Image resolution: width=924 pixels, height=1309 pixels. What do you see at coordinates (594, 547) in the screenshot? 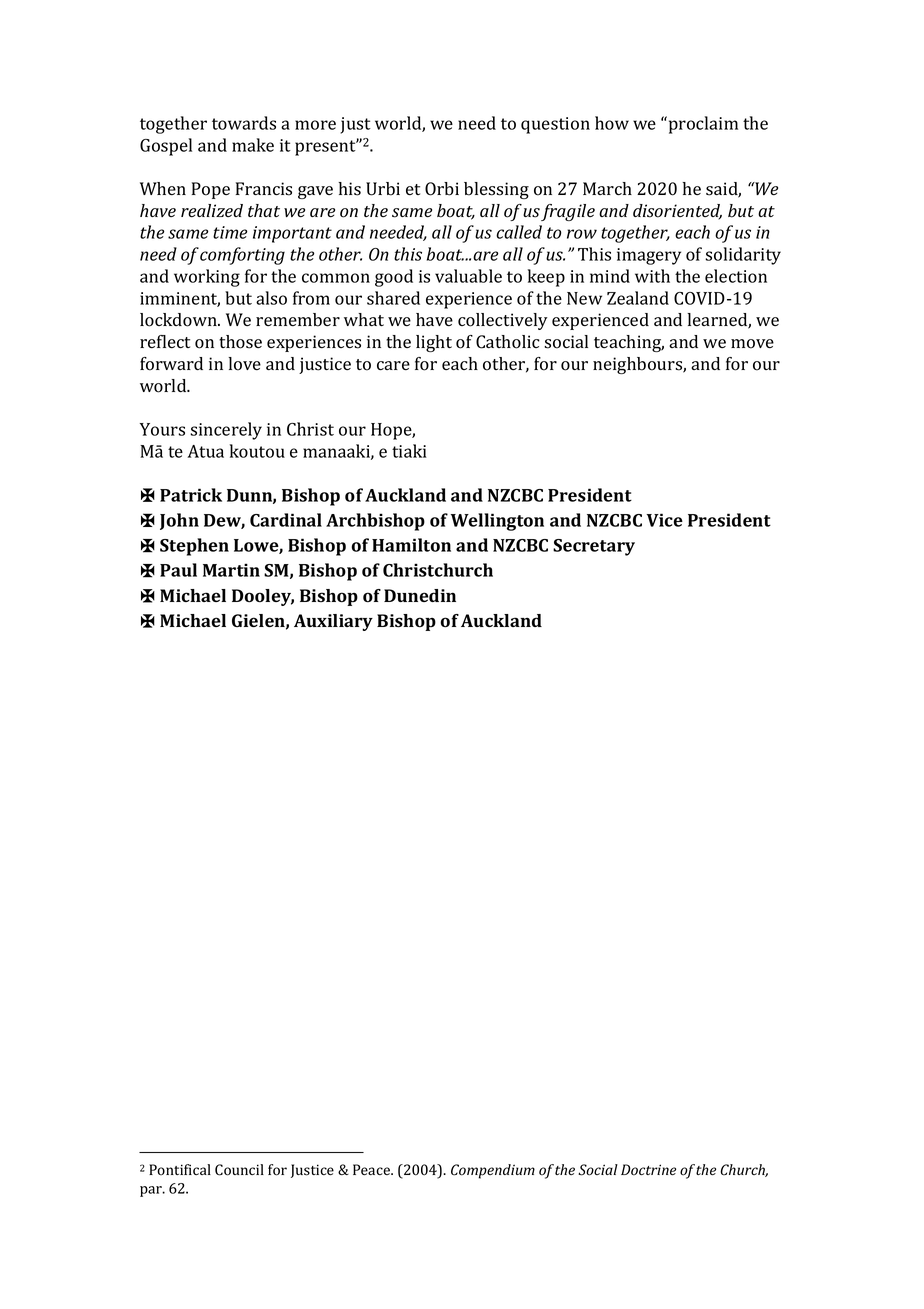
I see `Secretary` at bounding box center [594, 547].
